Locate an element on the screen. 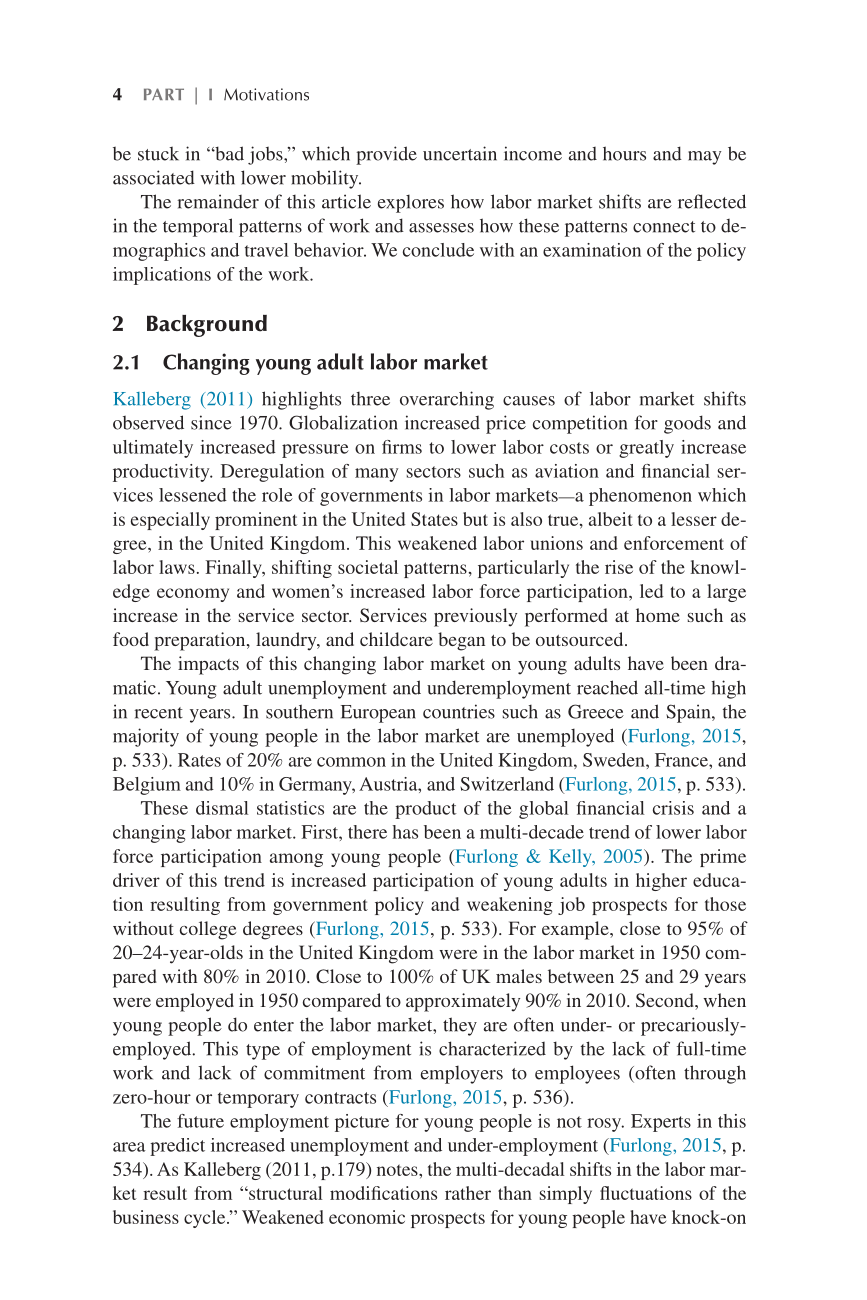 This screenshot has width=867, height=1300. when is located at coordinates (724, 1000).
